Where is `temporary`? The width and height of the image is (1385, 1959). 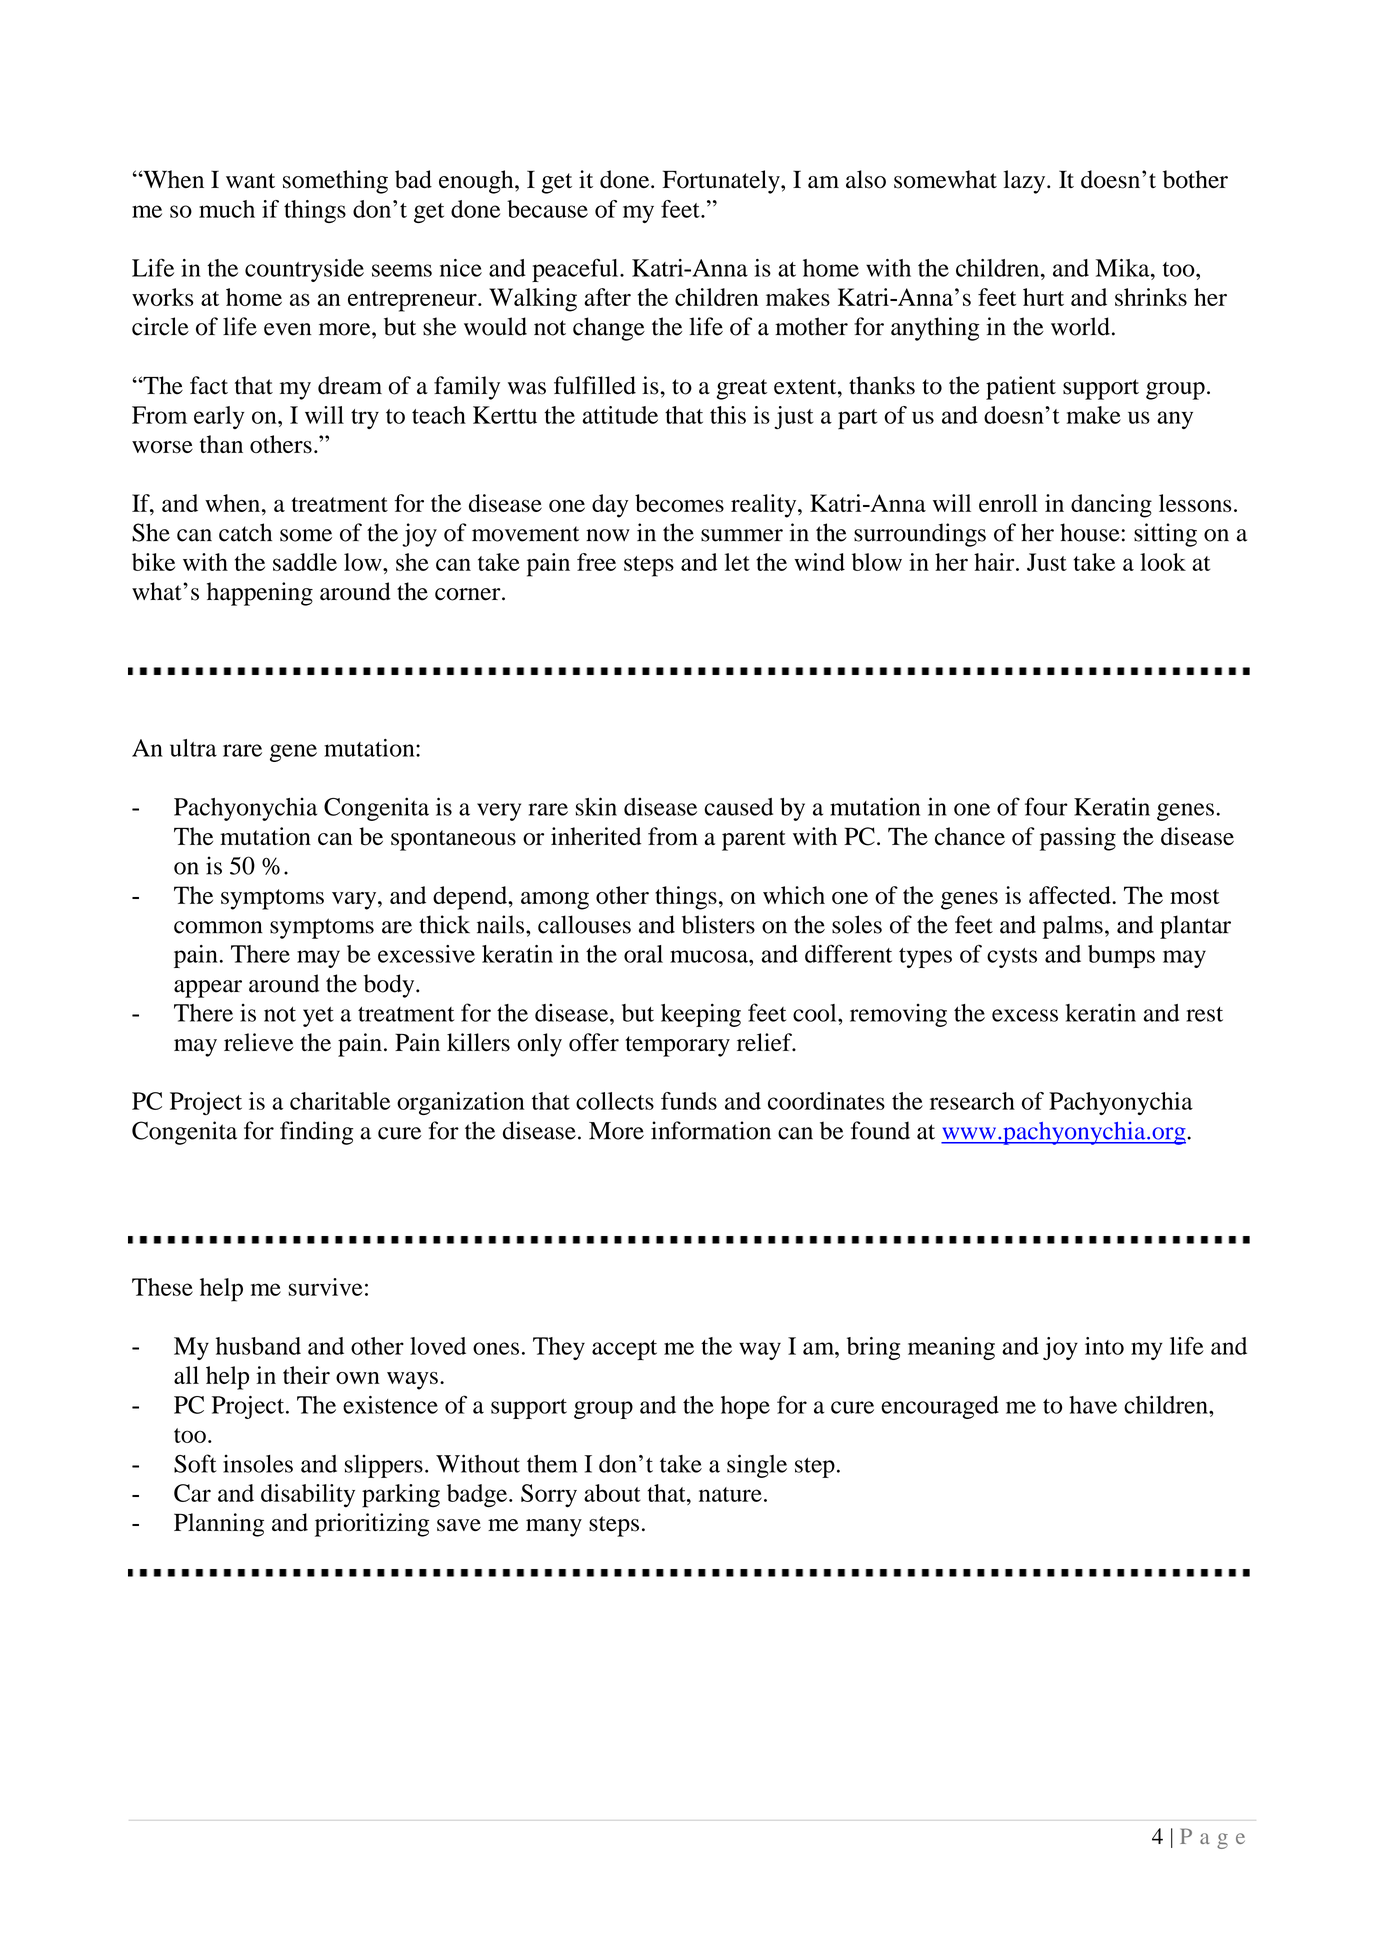
temporary is located at coordinates (677, 1046).
